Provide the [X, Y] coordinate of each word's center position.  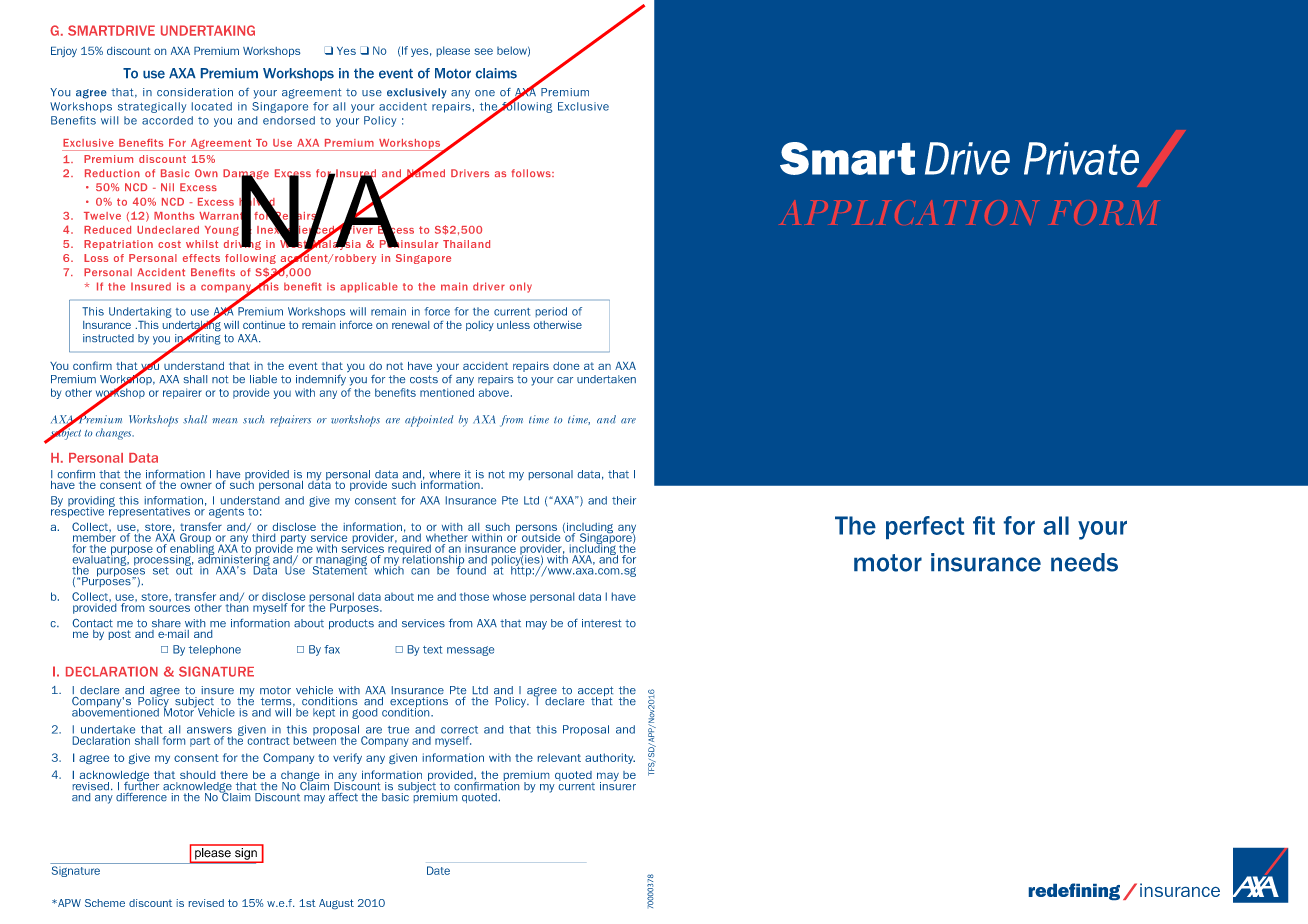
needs [1084, 562]
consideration [195, 92]
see [483, 51]
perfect [925, 527]
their [624, 500]
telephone [215, 650]
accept [595, 692]
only [521, 287]
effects [201, 258]
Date [438, 870]
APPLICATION [909, 212]
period [551, 312]
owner [196, 486]
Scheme [105, 903]
